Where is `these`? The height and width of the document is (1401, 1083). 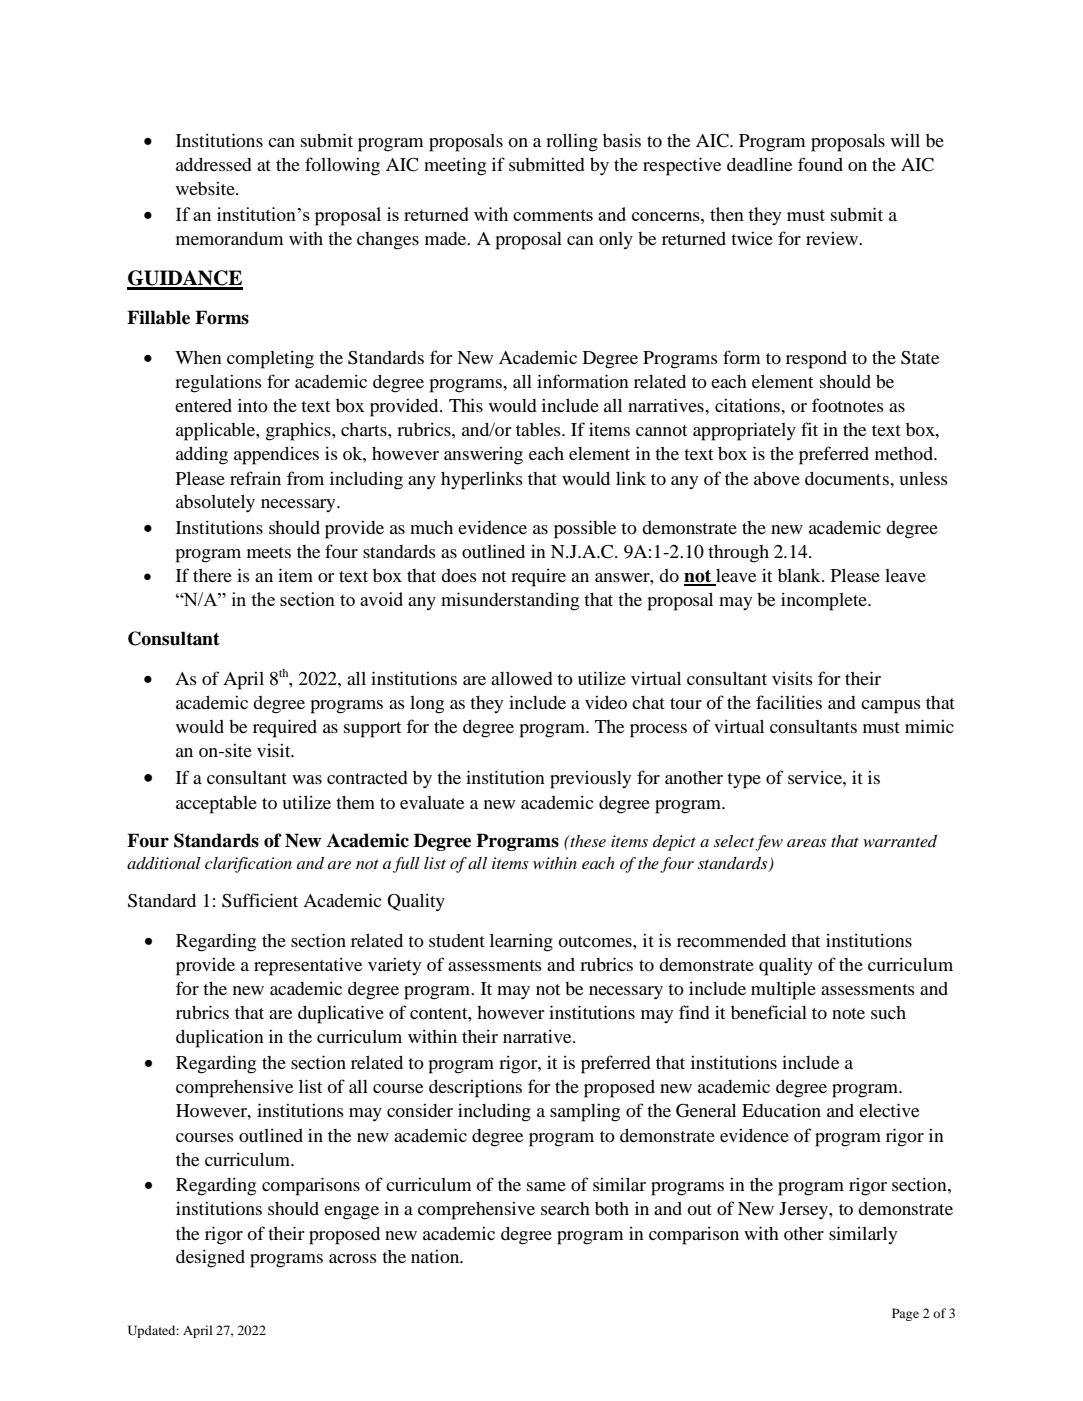
these is located at coordinates (587, 841).
